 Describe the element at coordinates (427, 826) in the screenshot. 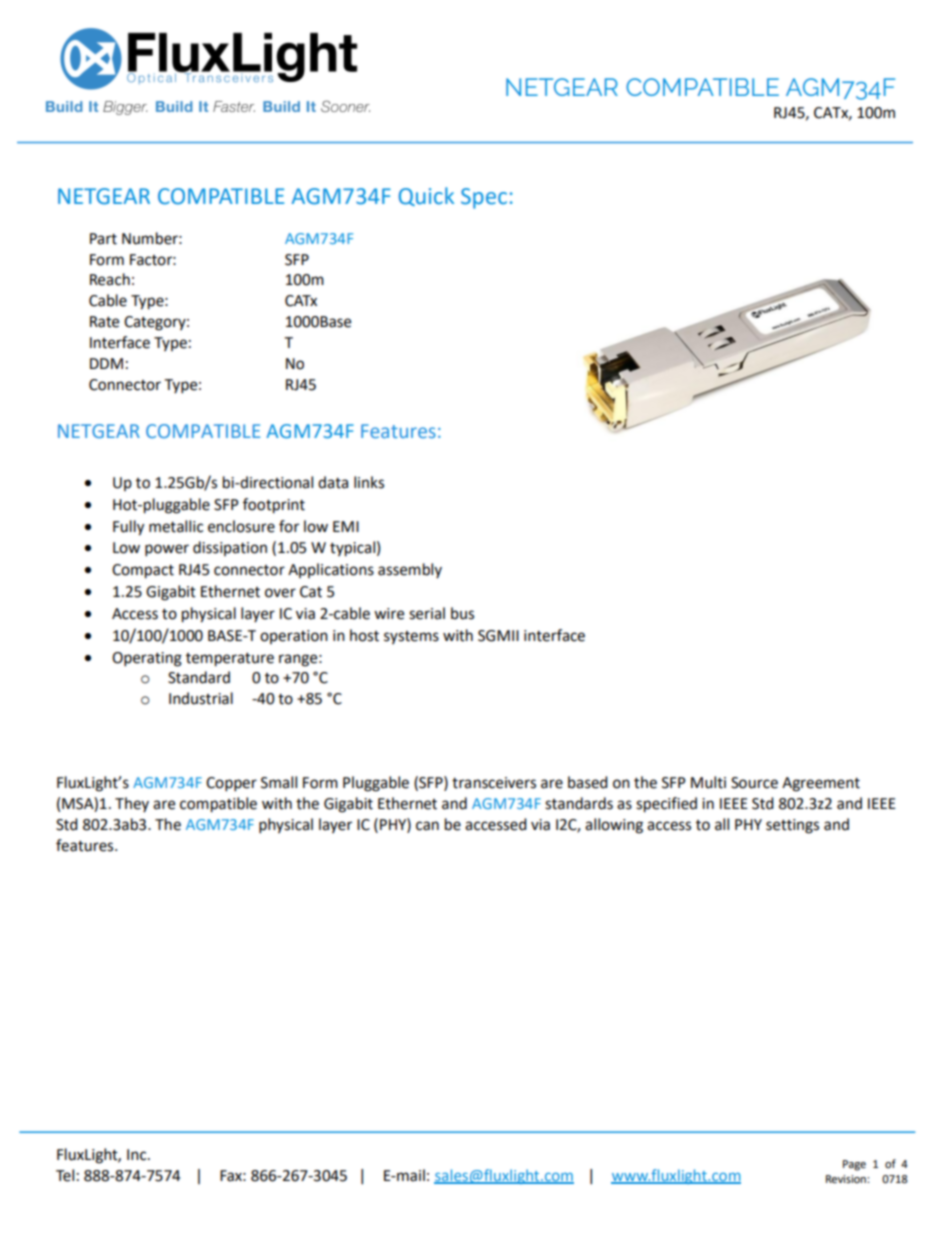

I see `can` at that location.
